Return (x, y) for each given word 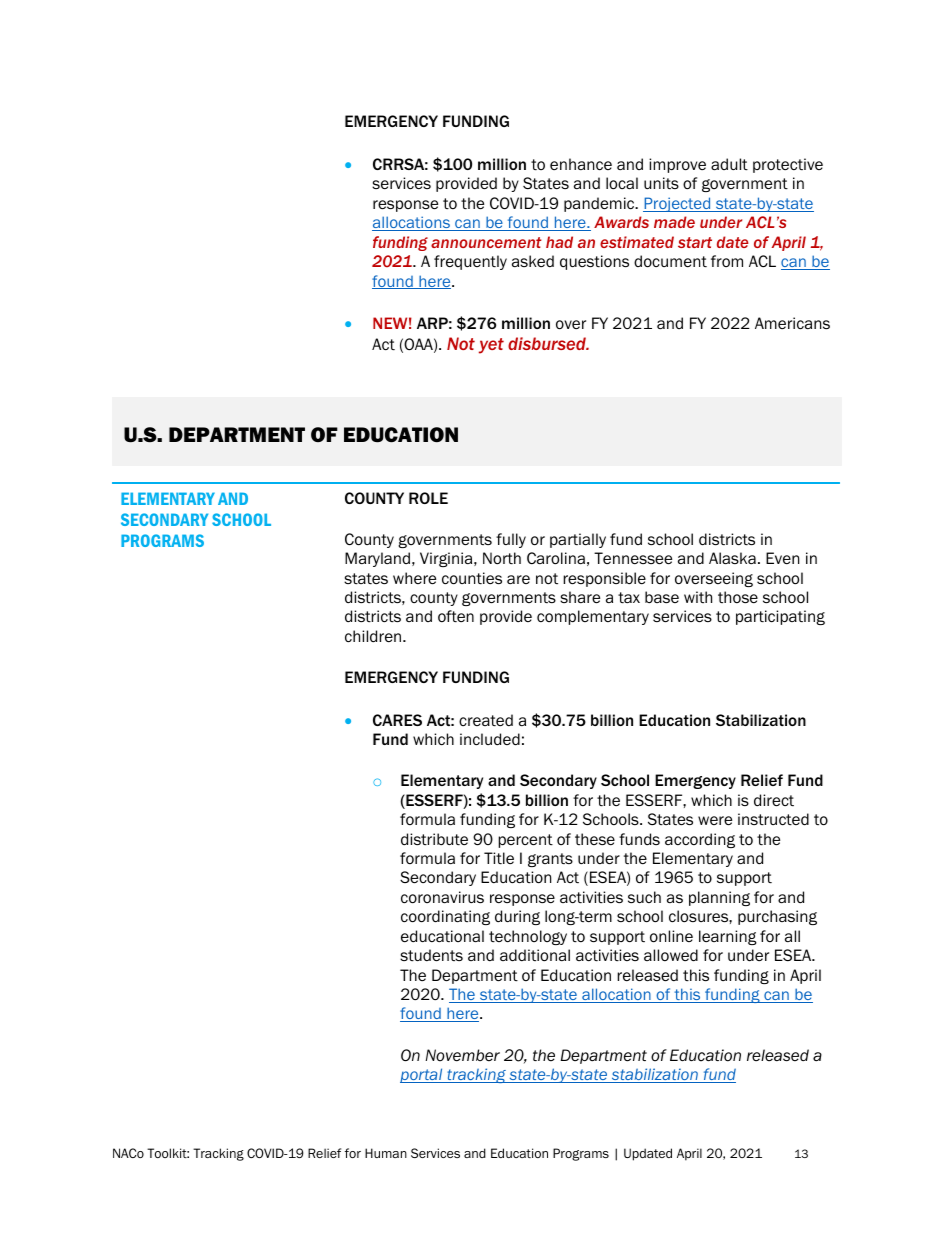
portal (422, 1075)
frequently (470, 262)
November (462, 1055)
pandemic (600, 204)
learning (728, 937)
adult (729, 164)
